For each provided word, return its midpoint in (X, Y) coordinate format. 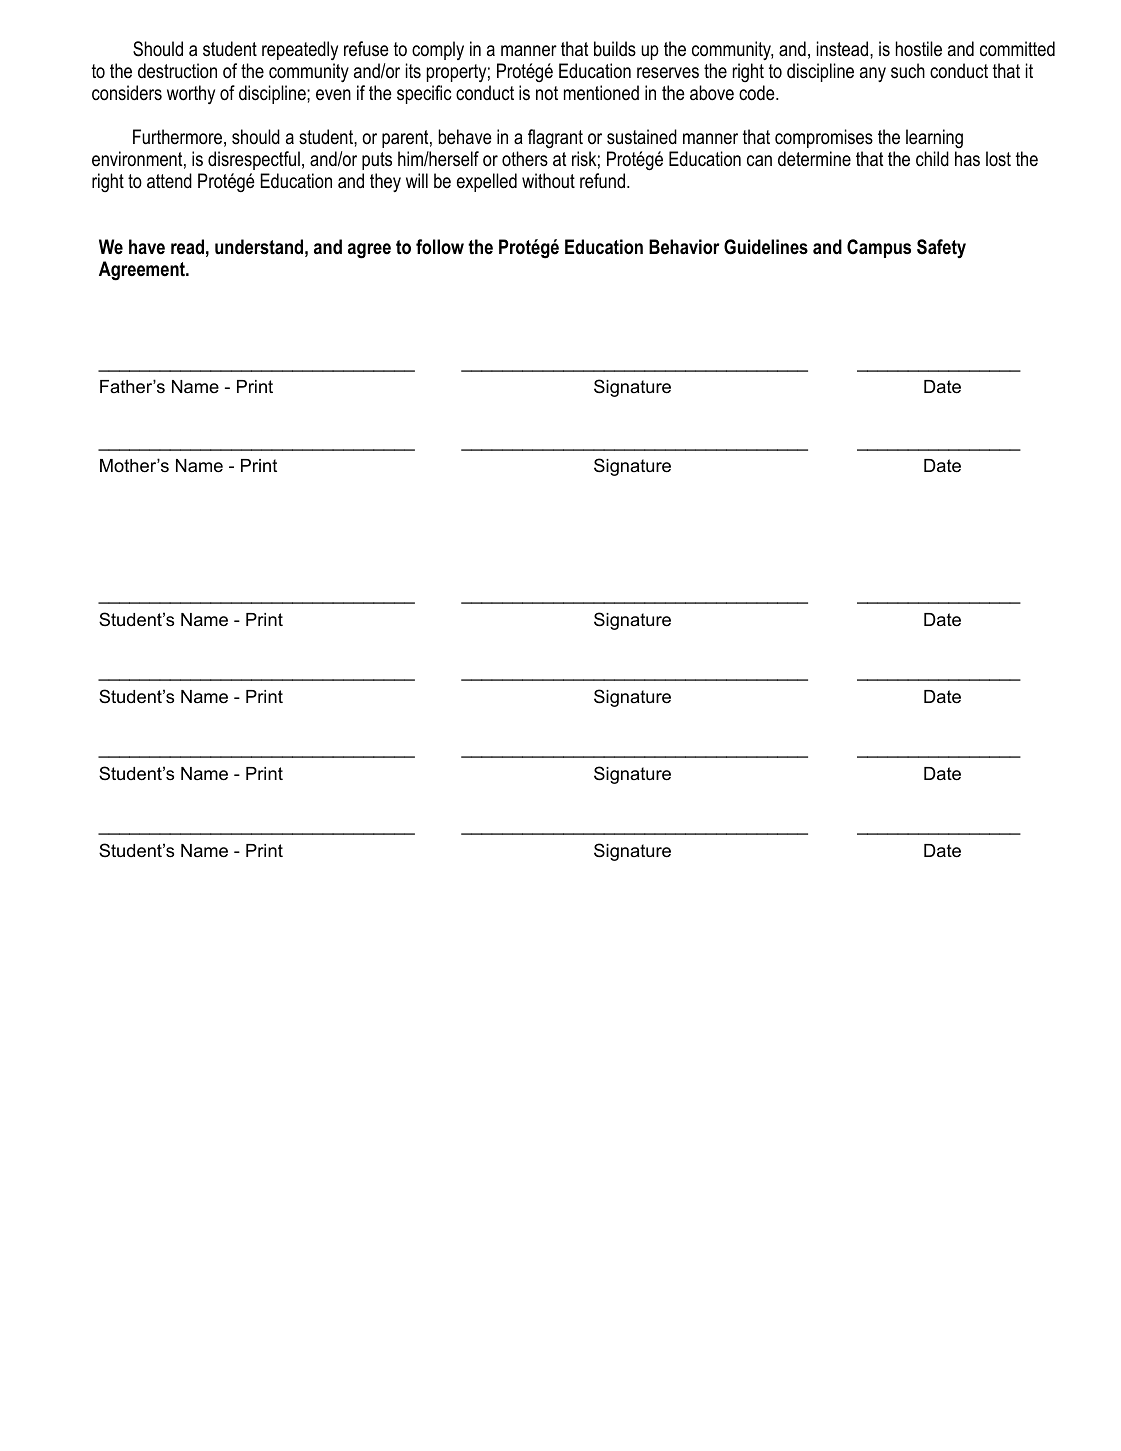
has (967, 159)
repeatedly (300, 50)
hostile (919, 49)
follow (440, 247)
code (758, 93)
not (547, 93)
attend (169, 181)
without (548, 181)
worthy (191, 94)
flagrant (555, 139)
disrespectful (254, 160)
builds (615, 49)
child (932, 159)
